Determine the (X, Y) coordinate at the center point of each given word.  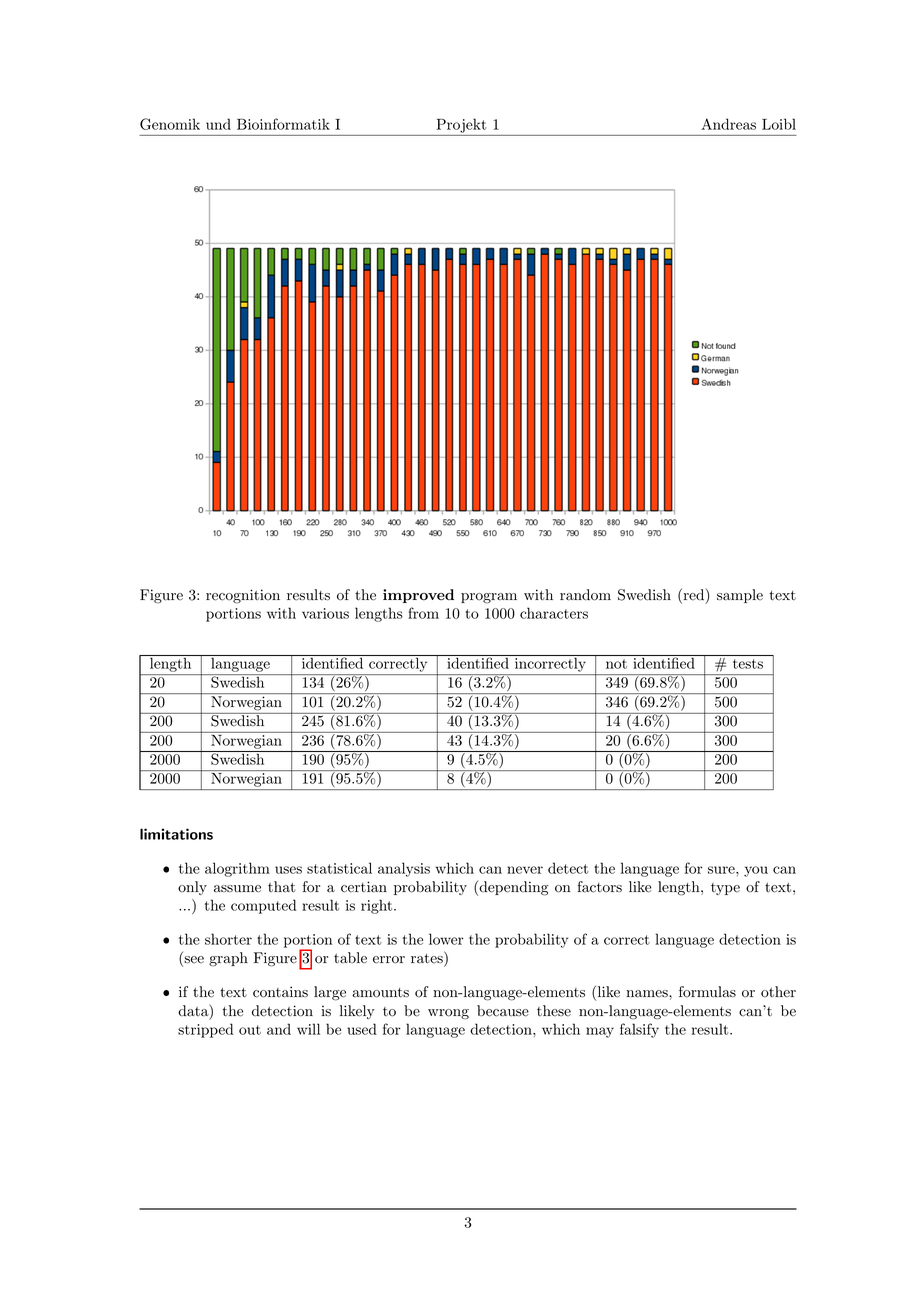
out (250, 1030)
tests (748, 664)
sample (740, 596)
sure (722, 870)
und (218, 124)
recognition (243, 596)
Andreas (728, 124)
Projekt (461, 125)
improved (418, 596)
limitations (176, 834)
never (525, 870)
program (489, 598)
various (325, 613)
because (503, 1011)
